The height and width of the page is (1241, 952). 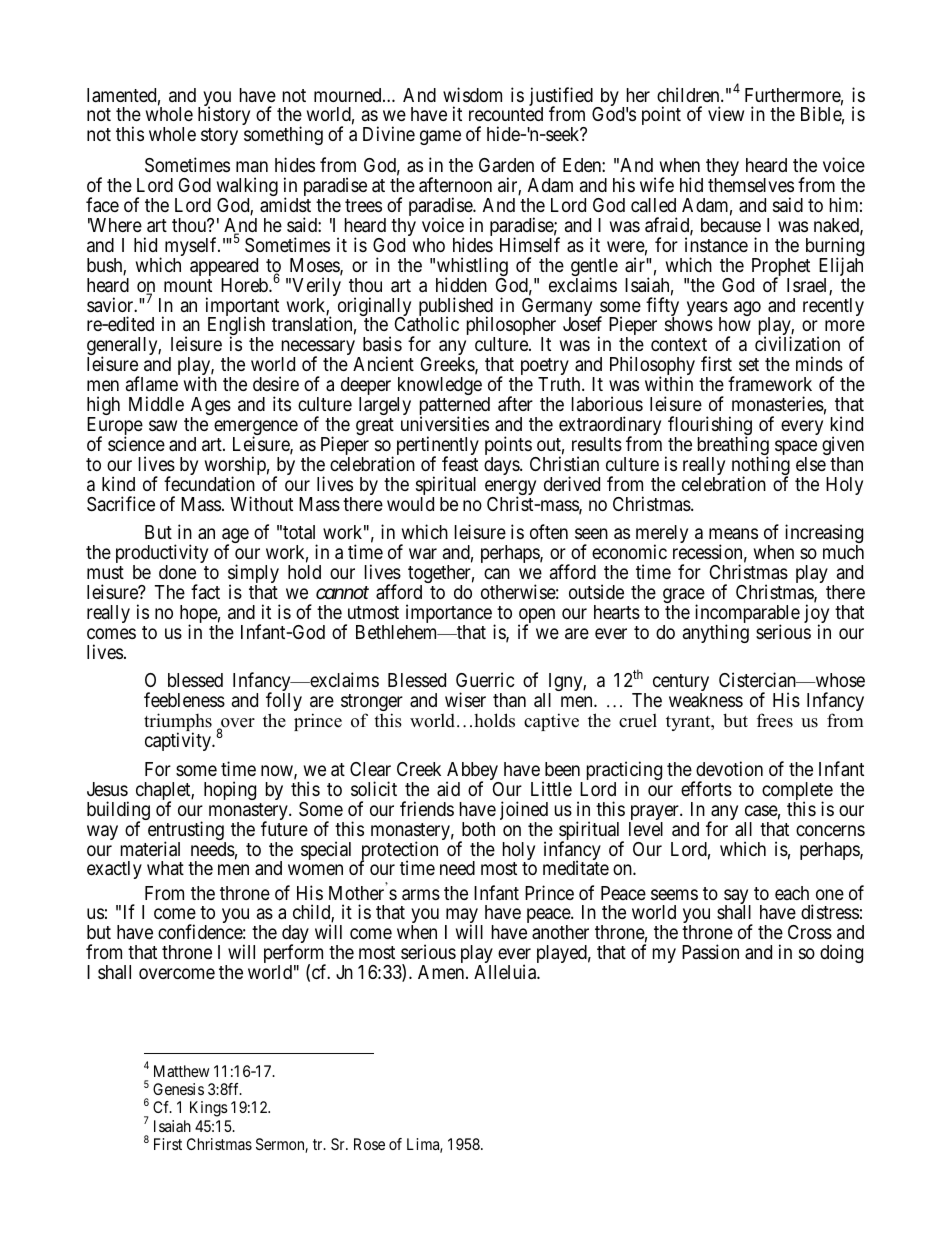 What do you see at coordinates (710, 951) in the page?
I see `Passion` at bounding box center [710, 951].
